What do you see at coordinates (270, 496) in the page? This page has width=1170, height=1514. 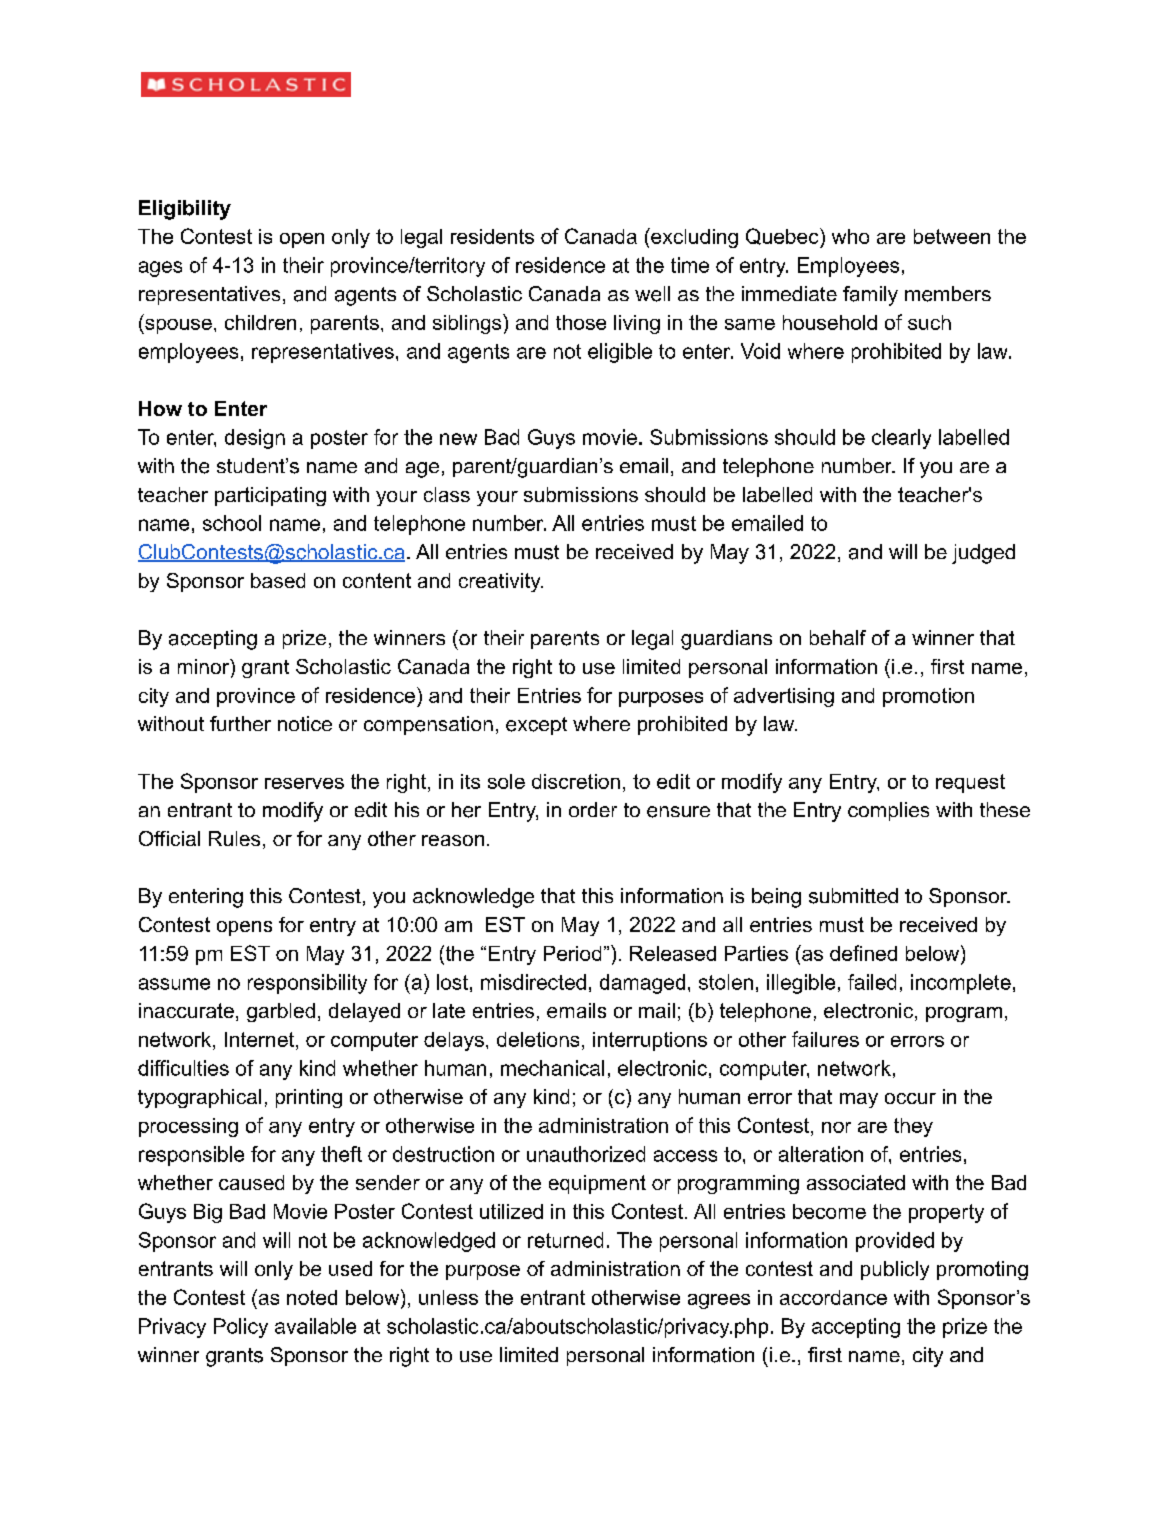 I see `participating` at bounding box center [270, 496].
